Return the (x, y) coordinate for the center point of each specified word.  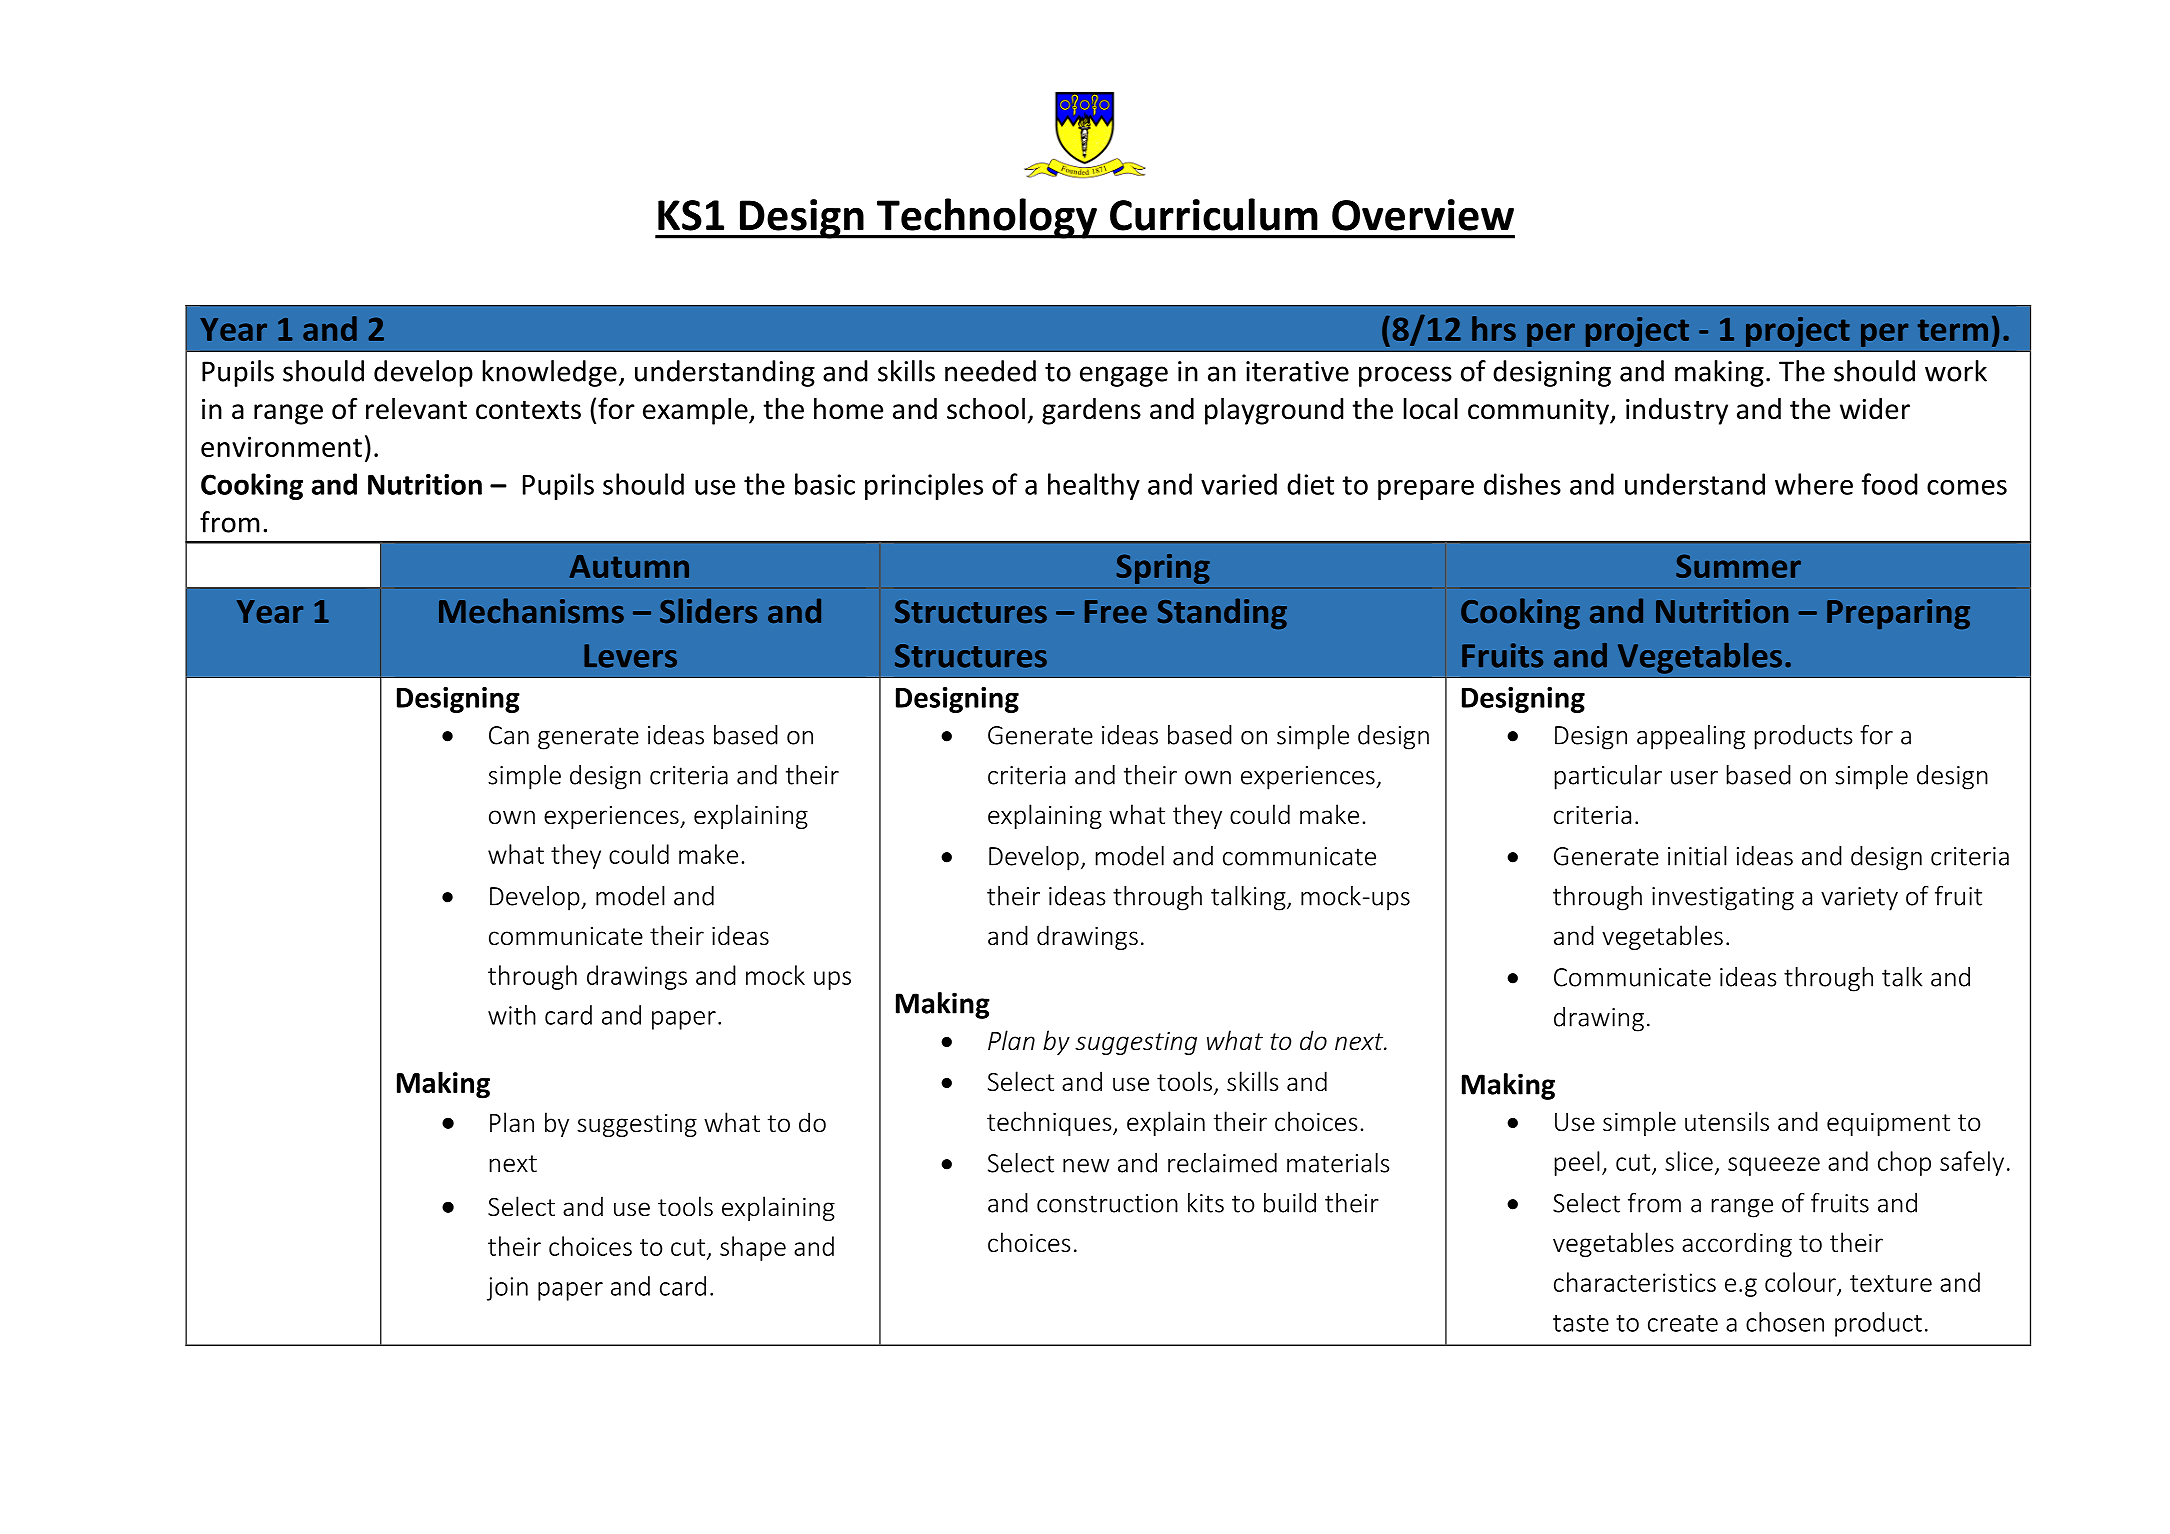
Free (1116, 611)
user (1694, 778)
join (507, 1289)
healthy (1094, 486)
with (512, 1015)
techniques (1050, 1123)
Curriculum (1214, 214)
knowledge (550, 373)
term (1953, 330)
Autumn (629, 566)
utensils (1727, 1121)
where (1814, 484)
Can (509, 735)
